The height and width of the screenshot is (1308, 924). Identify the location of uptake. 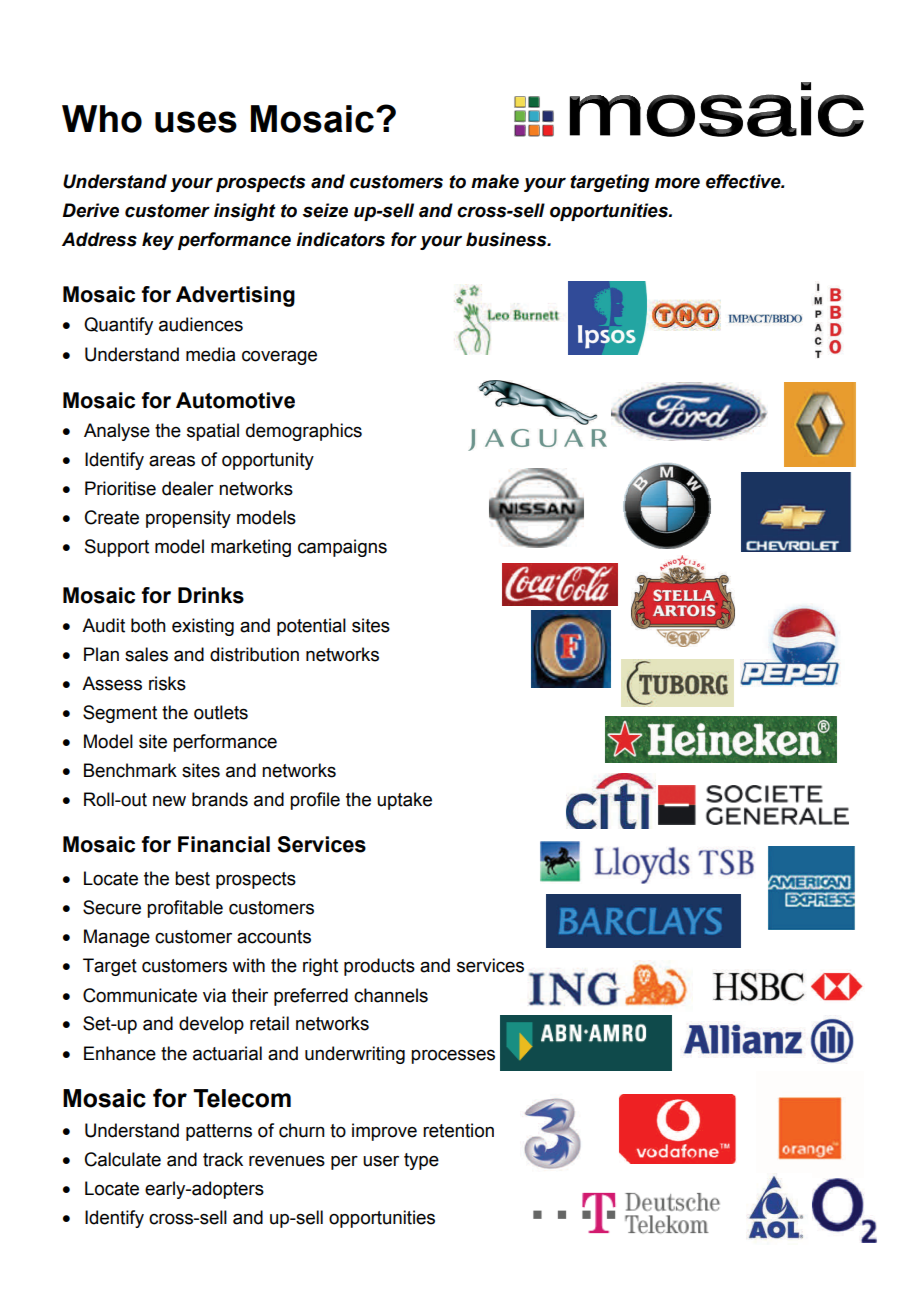
(404, 801).
